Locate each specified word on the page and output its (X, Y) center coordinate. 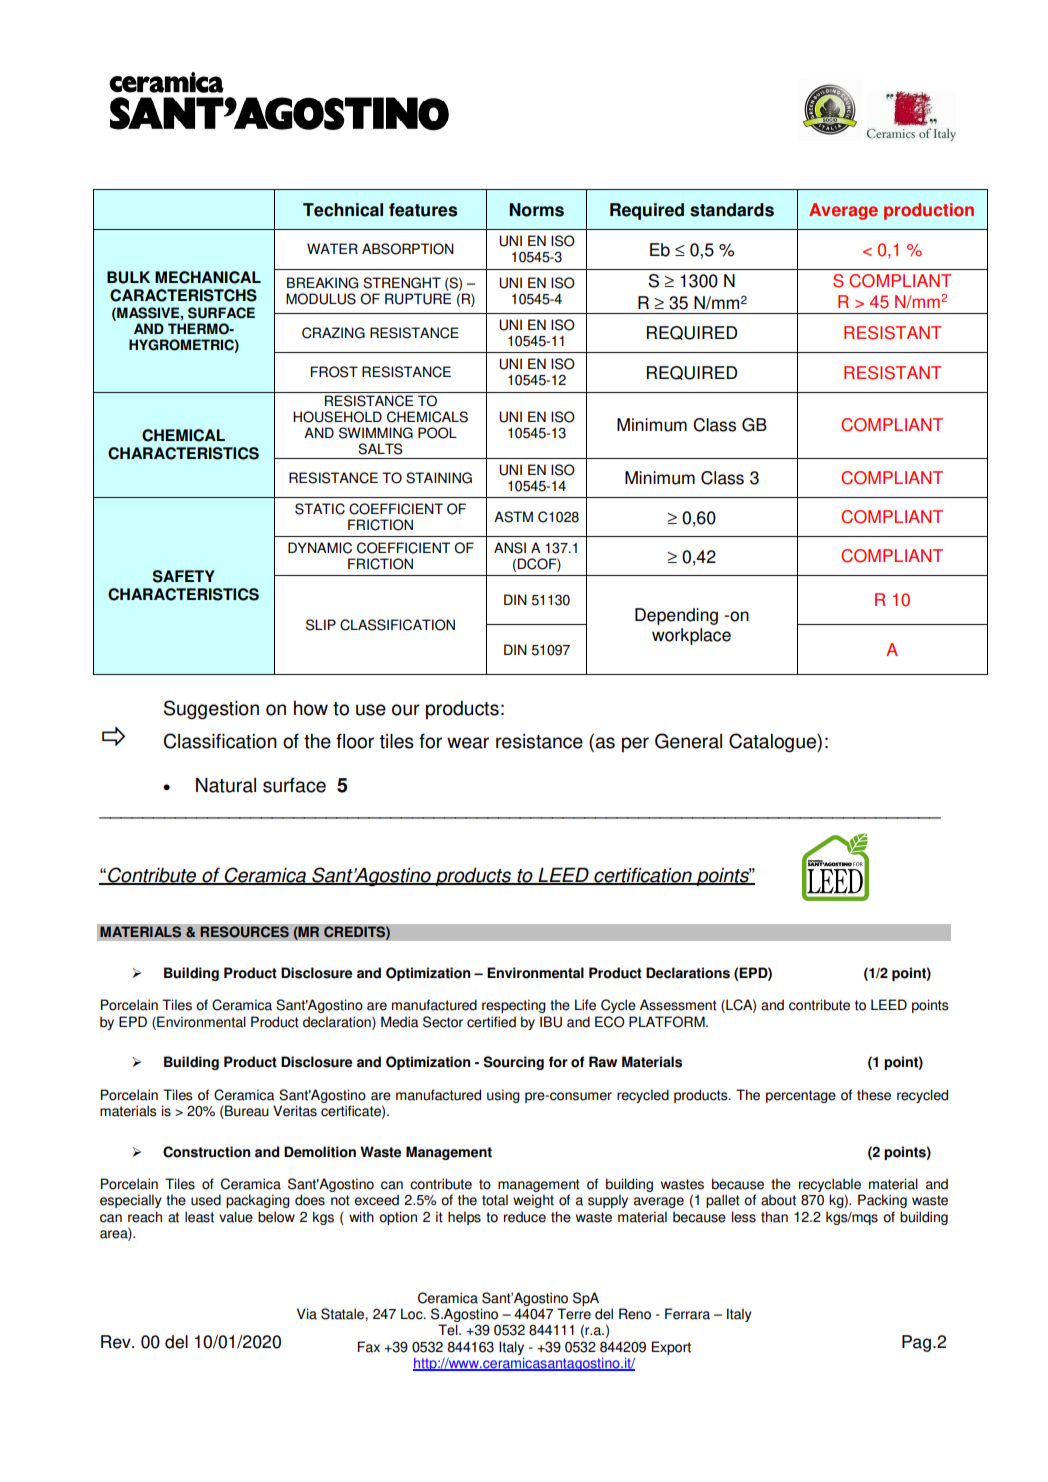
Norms (536, 210)
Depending (676, 616)
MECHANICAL (208, 277)
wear (468, 743)
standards (732, 210)
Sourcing (513, 1063)
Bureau (246, 1112)
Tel (449, 1330)
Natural (226, 785)
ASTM (513, 517)
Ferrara (687, 1314)
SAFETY (184, 576)
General (688, 741)
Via (307, 1314)
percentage (801, 1096)
